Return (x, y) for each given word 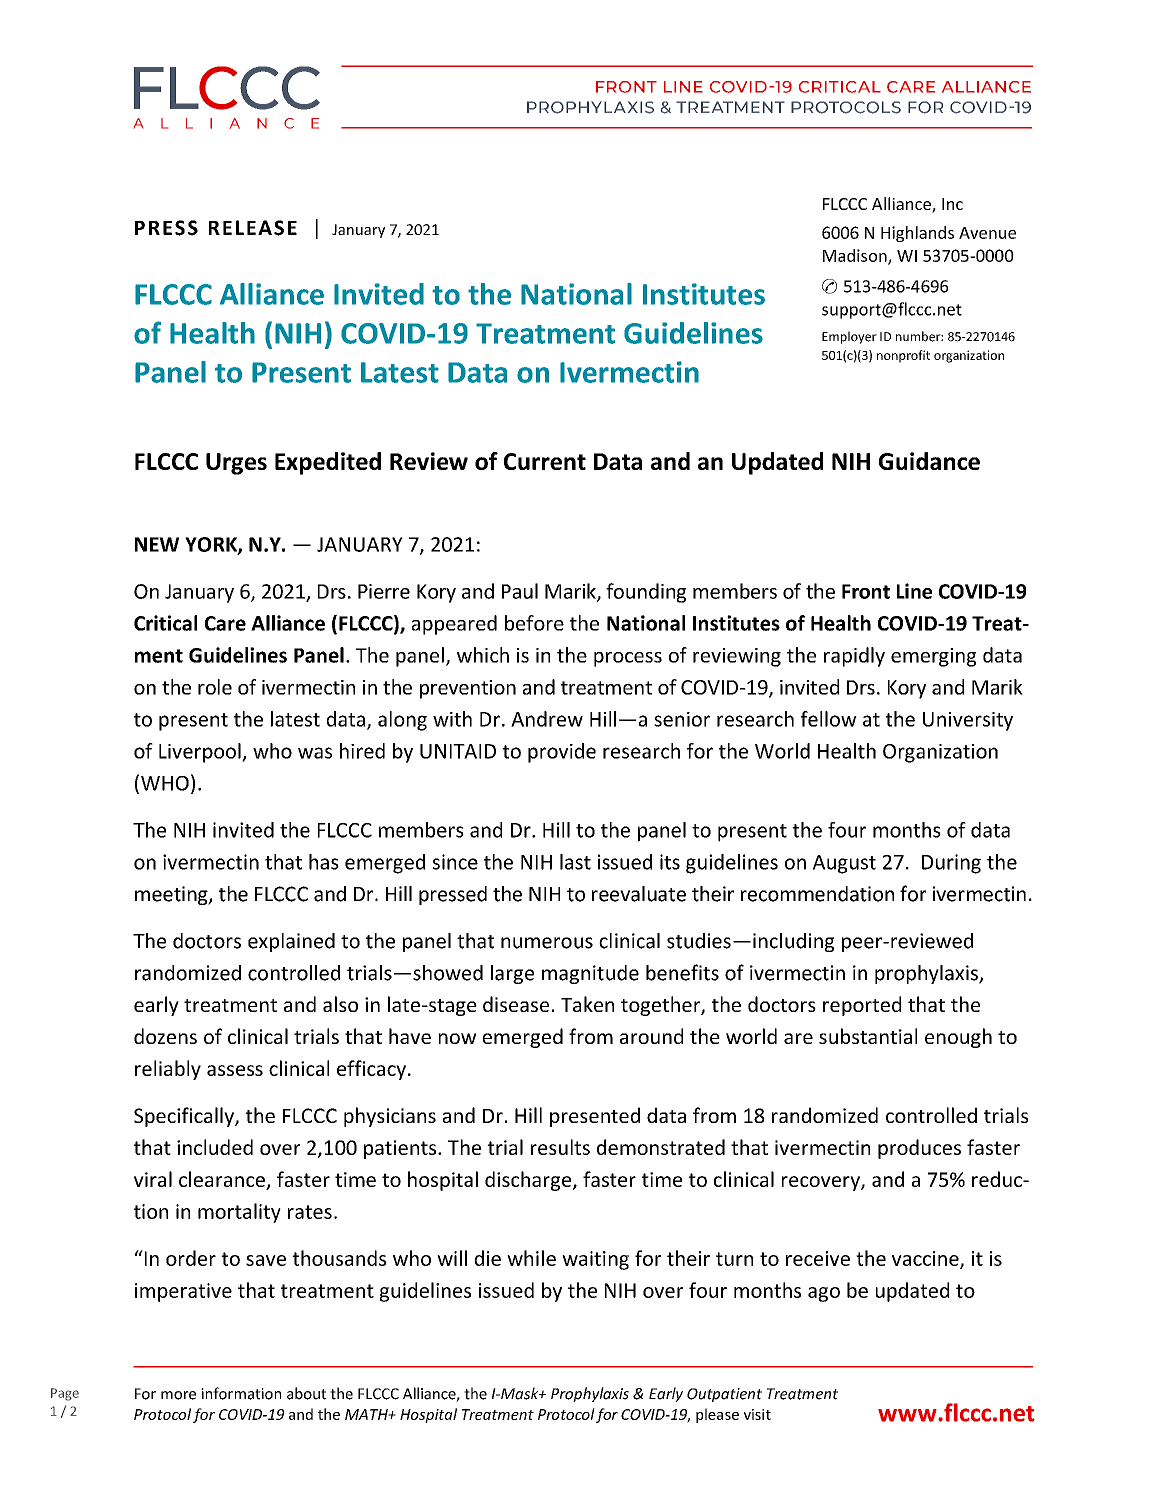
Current (545, 461)
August (844, 864)
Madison (856, 256)
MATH (367, 1414)
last (575, 862)
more (178, 1395)
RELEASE (253, 228)
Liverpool (201, 753)
